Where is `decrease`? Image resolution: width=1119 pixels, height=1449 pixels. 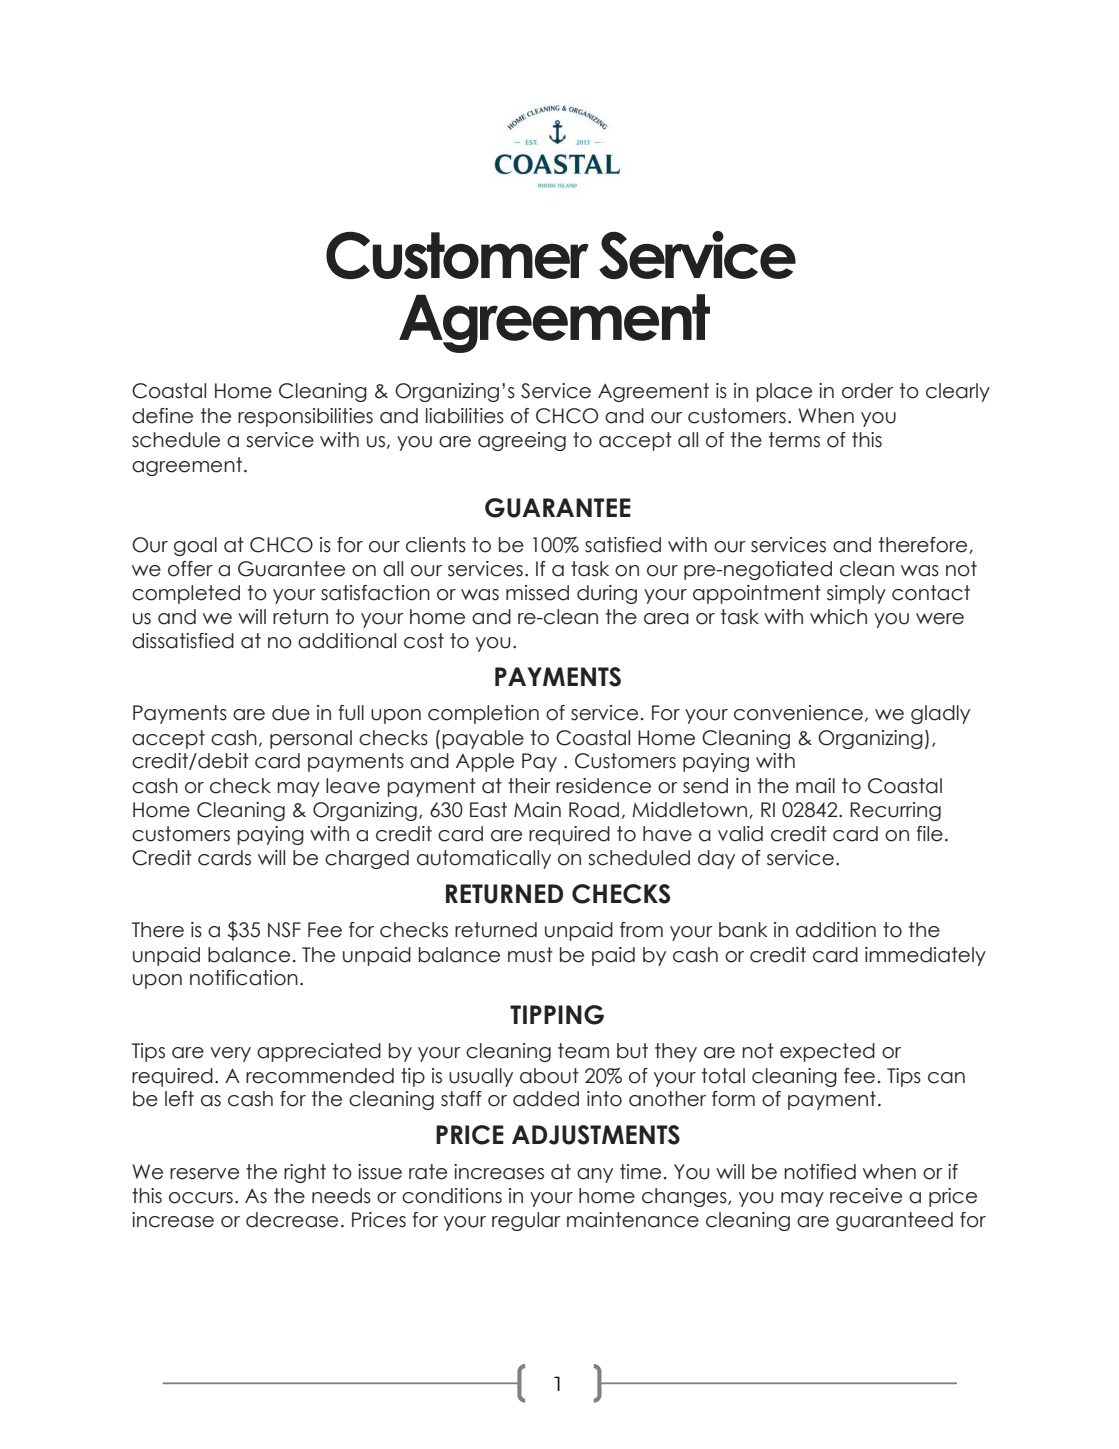
decrease is located at coordinates (292, 1220).
